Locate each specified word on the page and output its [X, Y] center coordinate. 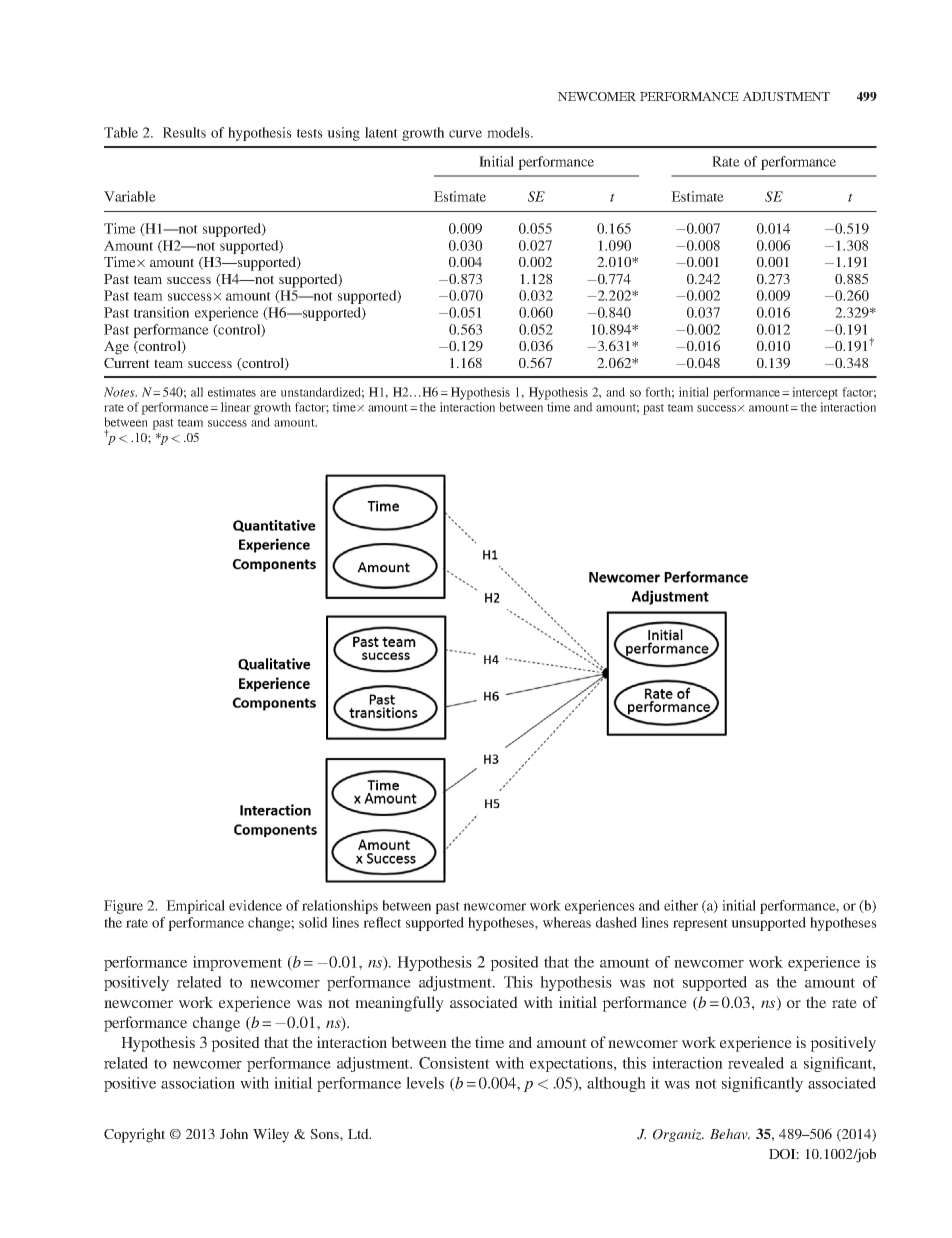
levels [425, 1083]
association [198, 1083]
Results [184, 132]
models [509, 132]
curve [465, 134]
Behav [730, 1134]
